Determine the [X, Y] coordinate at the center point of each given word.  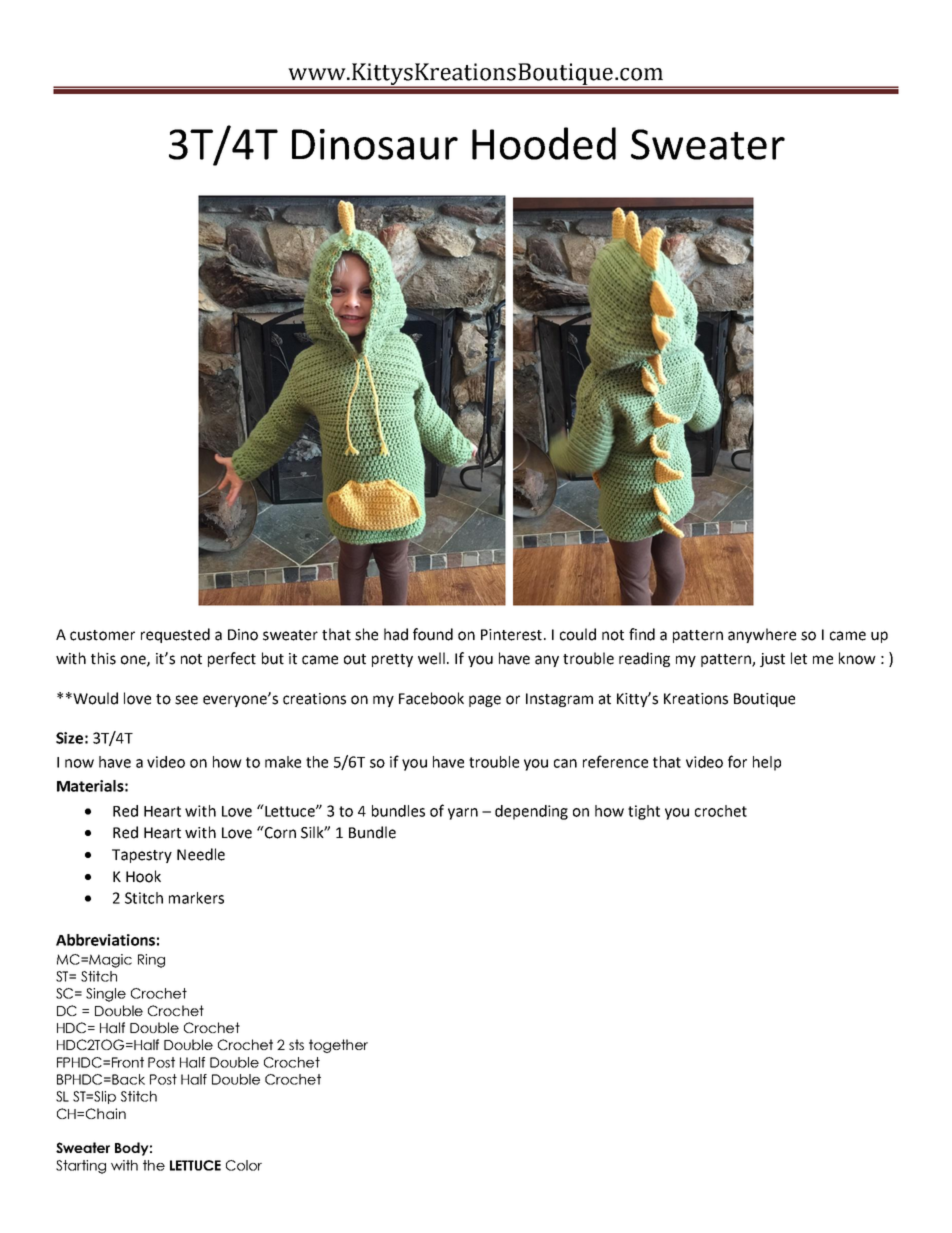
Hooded [544, 143]
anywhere [762, 635]
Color [244, 1165]
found [433, 634]
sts [296, 1044]
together [338, 1046]
